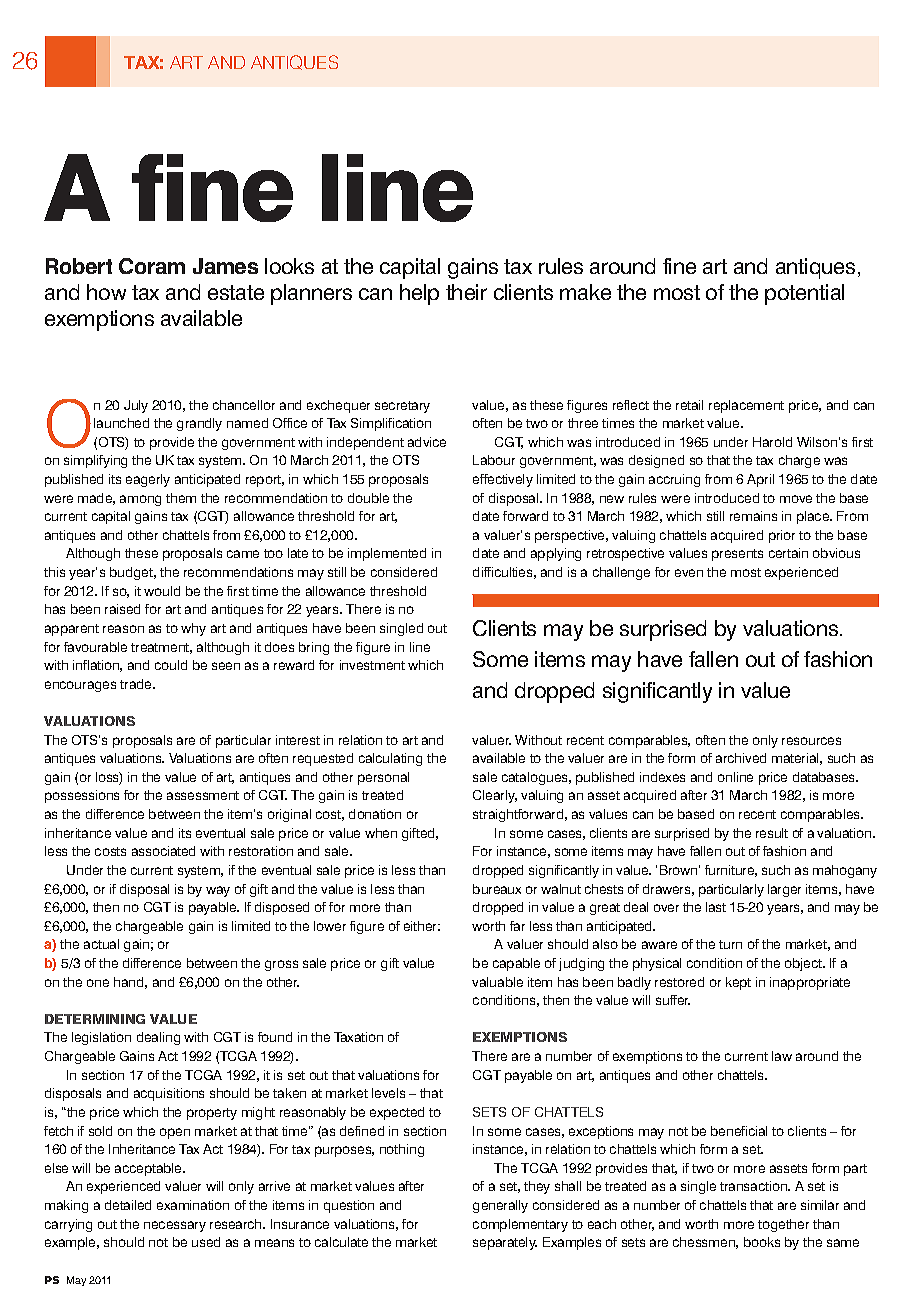 Image resolution: width=924 pixels, height=1305 pixels. Describe the element at coordinates (804, 294) in the screenshot. I see `potential` at that location.
